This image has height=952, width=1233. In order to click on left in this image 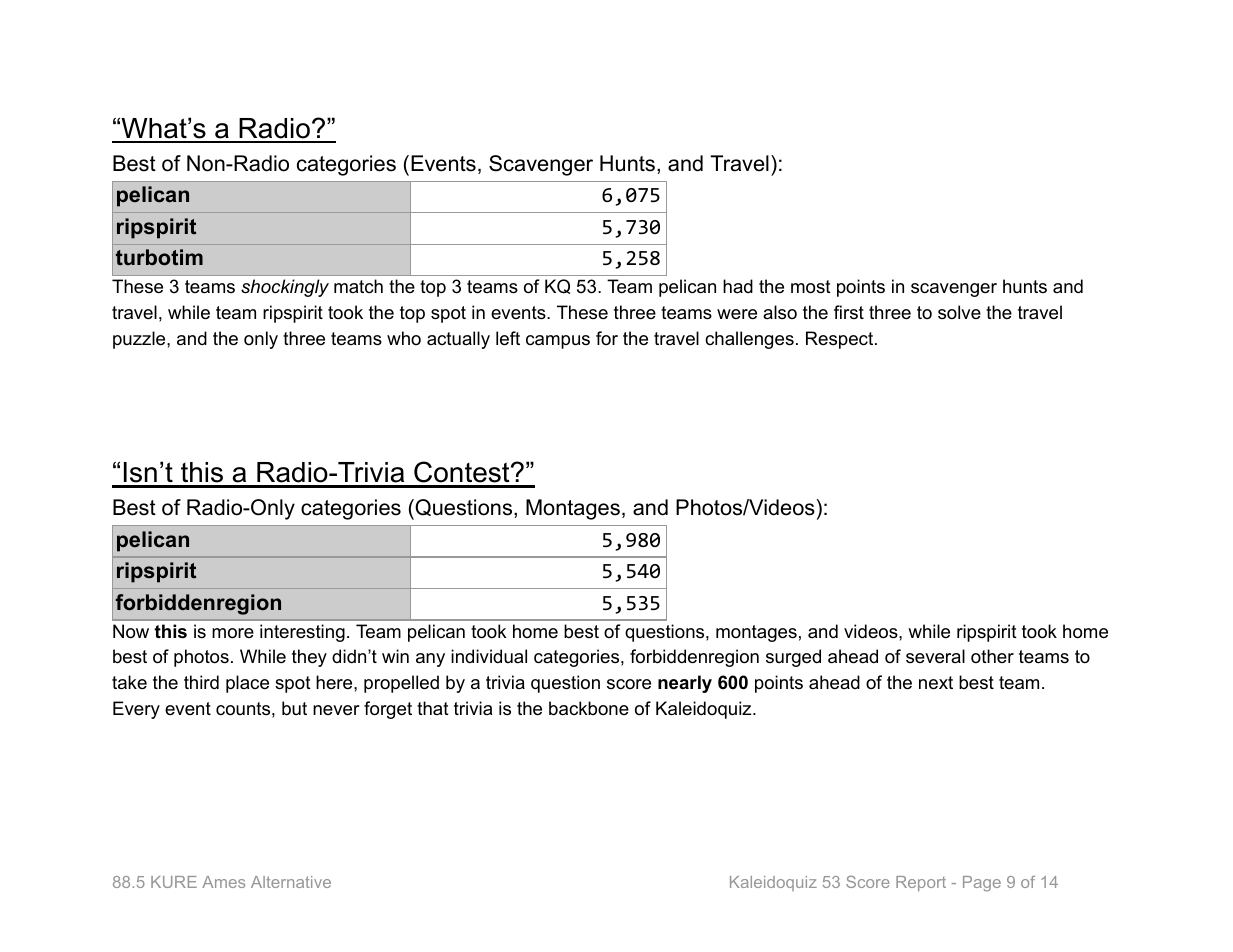, I will do `click(508, 338)`.
